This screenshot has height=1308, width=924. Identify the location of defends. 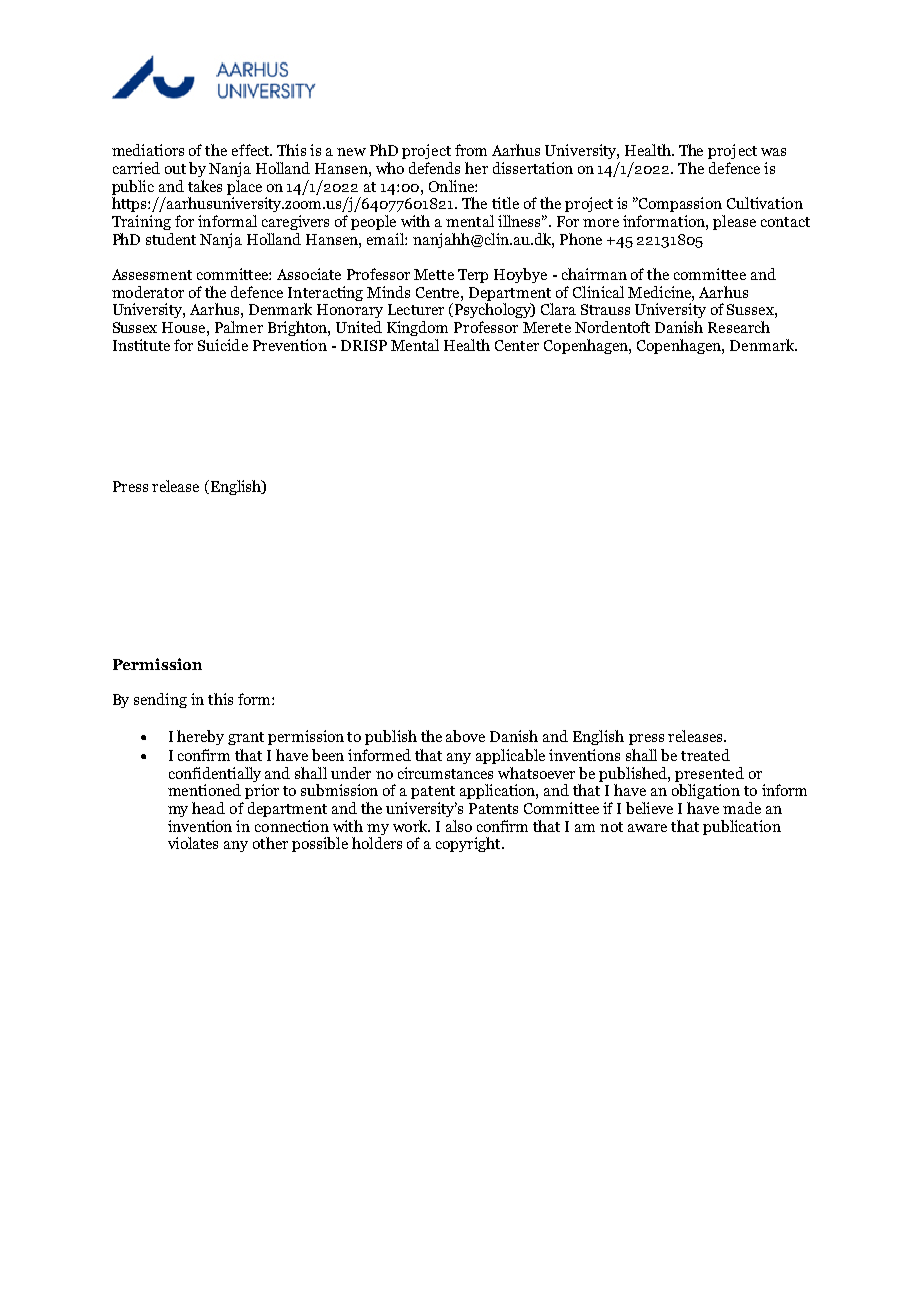
(434, 168).
